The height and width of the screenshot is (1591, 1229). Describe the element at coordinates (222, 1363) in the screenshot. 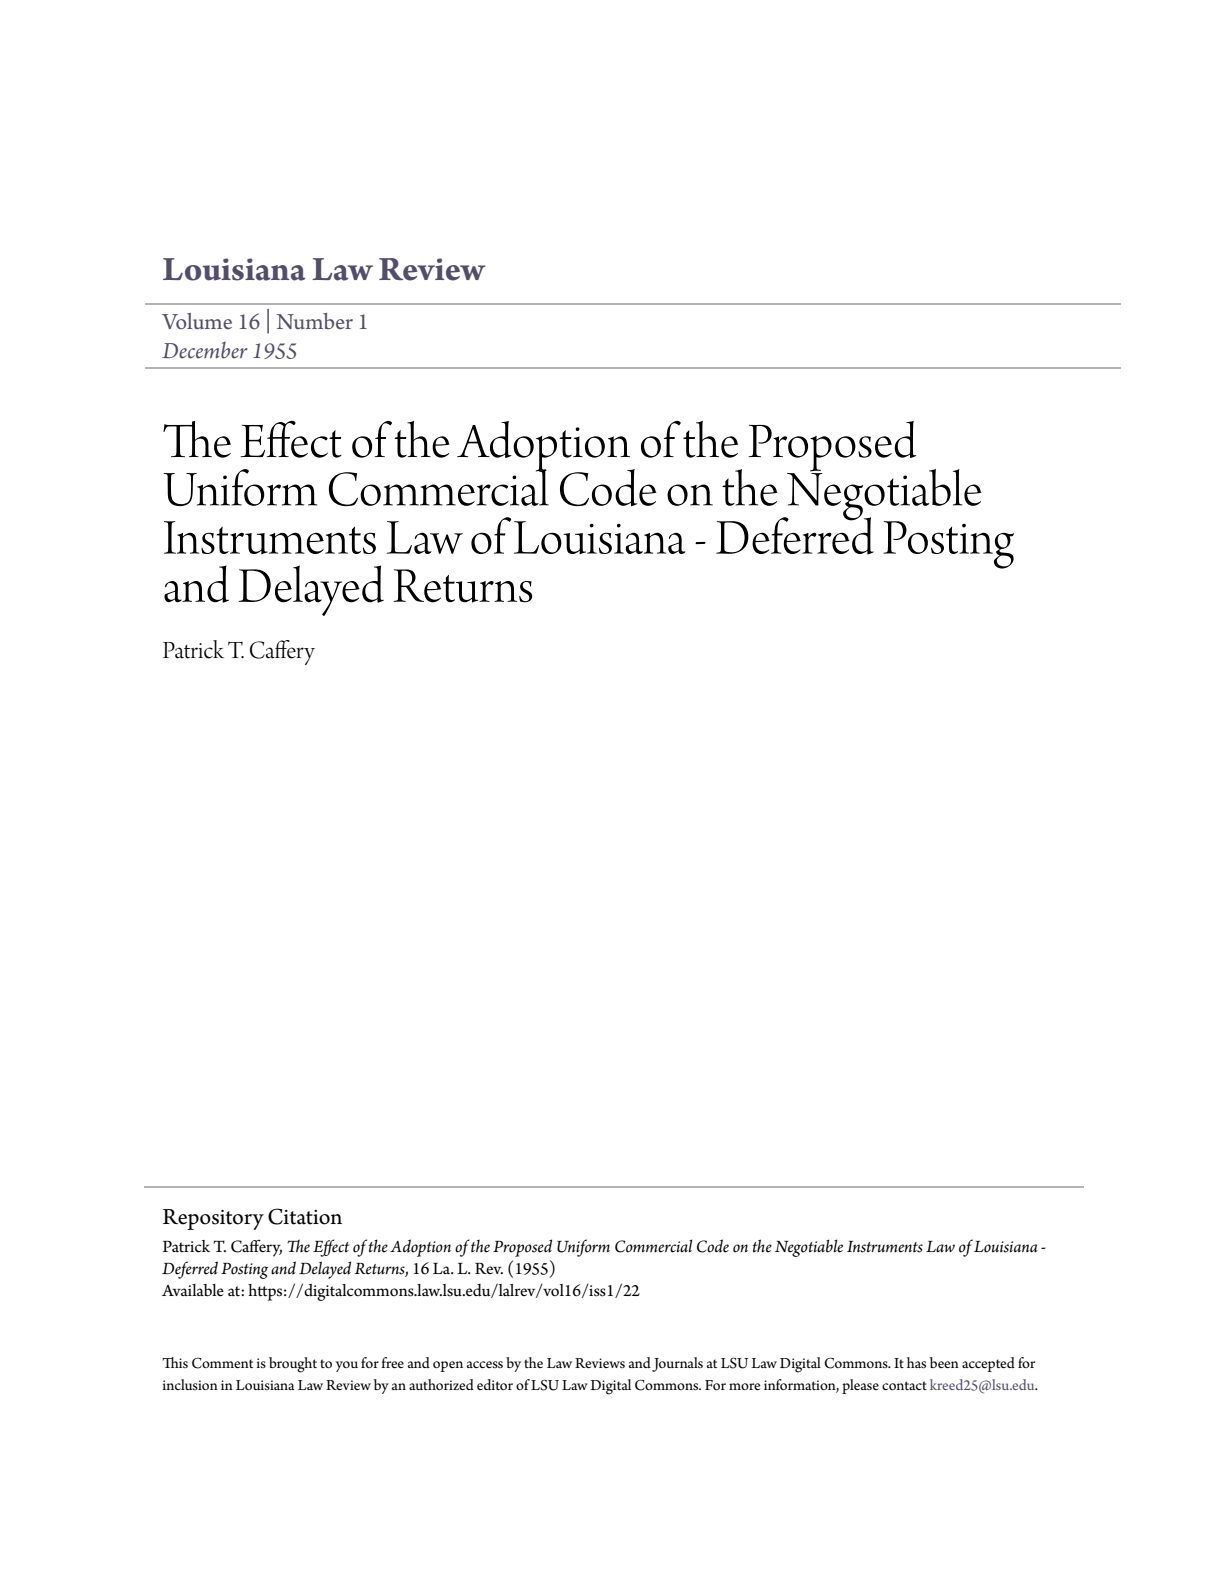

I see `Comment` at that location.
